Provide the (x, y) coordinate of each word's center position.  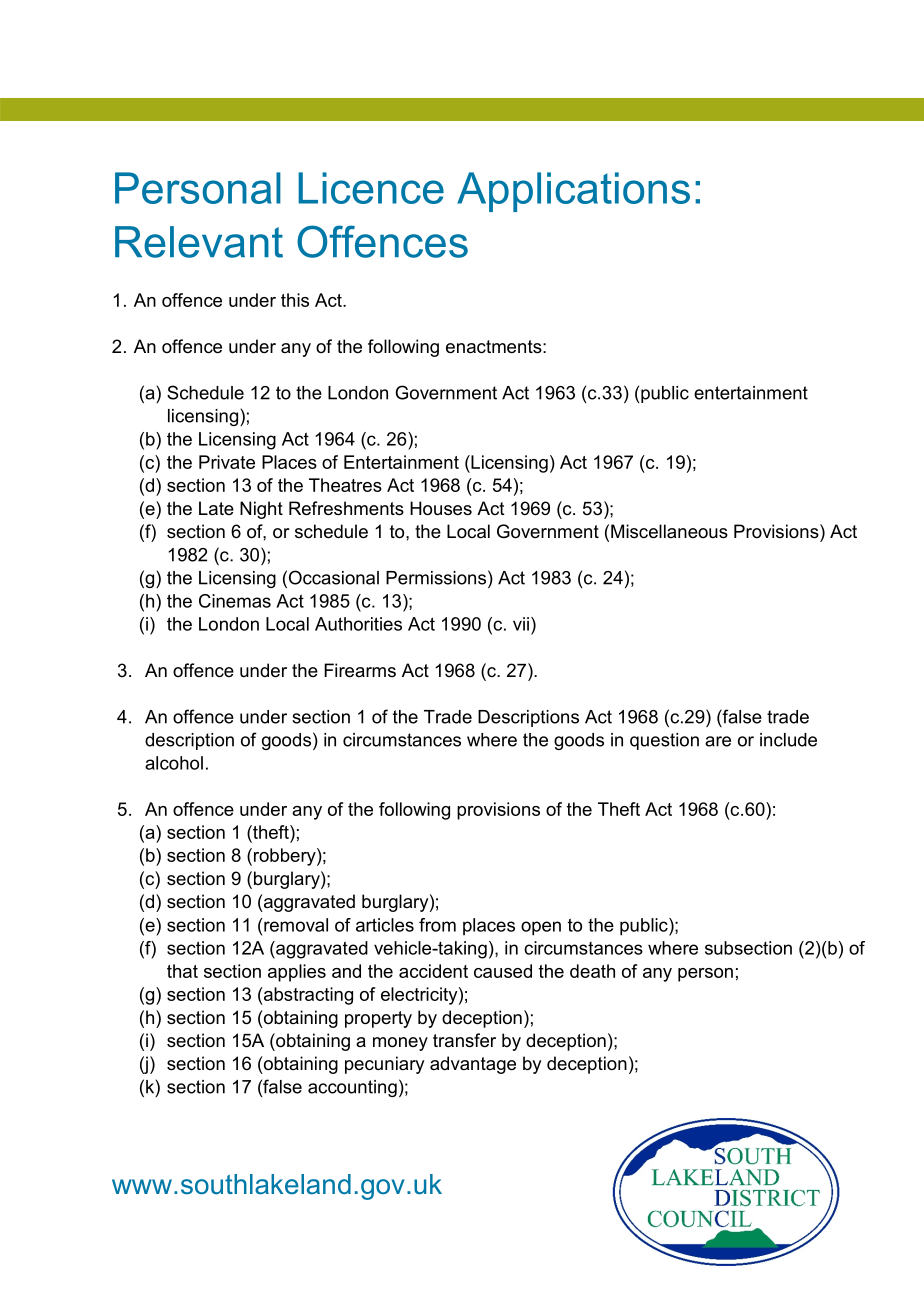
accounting (352, 1088)
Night (261, 510)
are (718, 741)
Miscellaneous (669, 531)
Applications (573, 192)
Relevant (199, 242)
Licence (371, 188)
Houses (441, 508)
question (664, 741)
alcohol (174, 763)
